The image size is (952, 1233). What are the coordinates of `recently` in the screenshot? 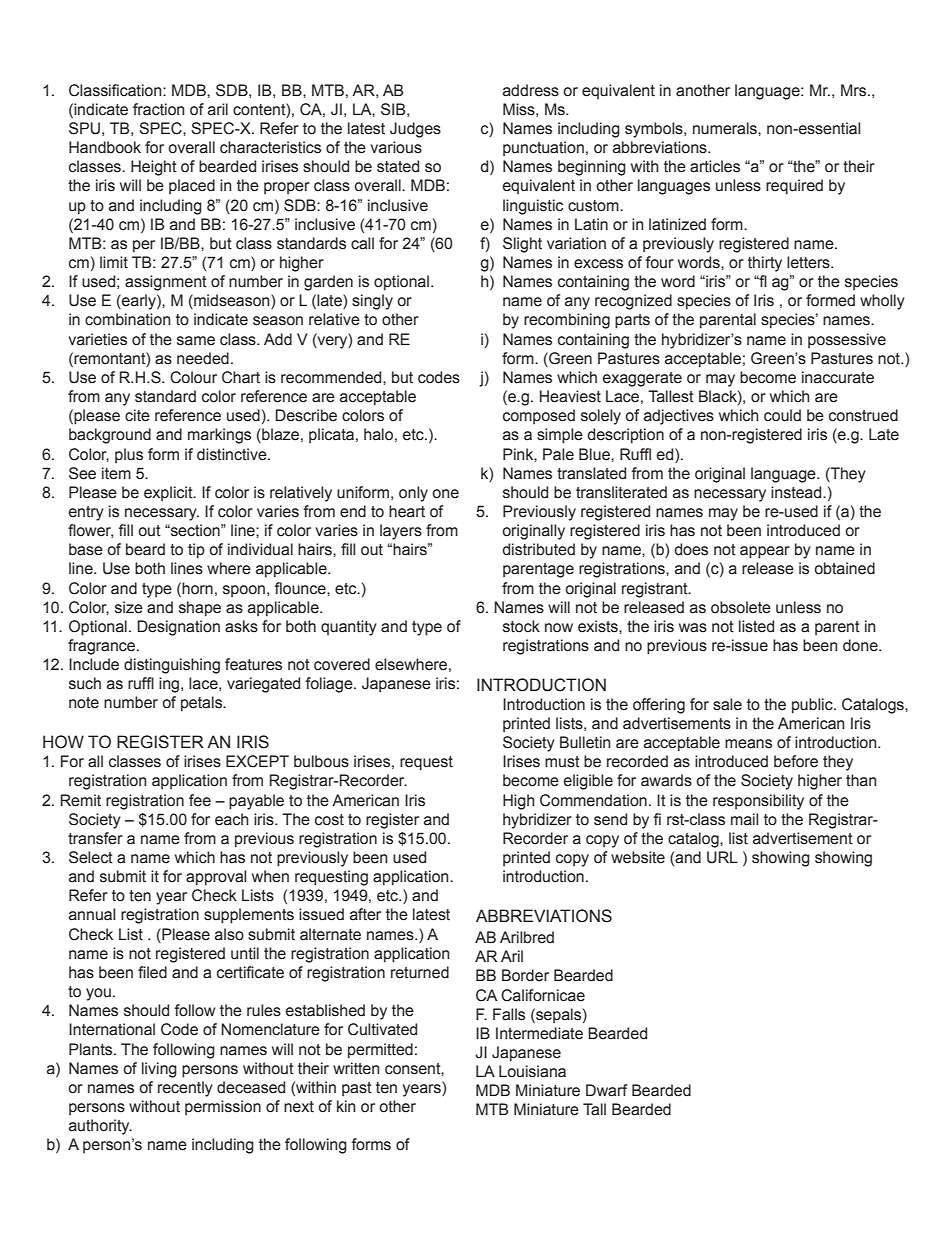 It's located at (185, 1089).
